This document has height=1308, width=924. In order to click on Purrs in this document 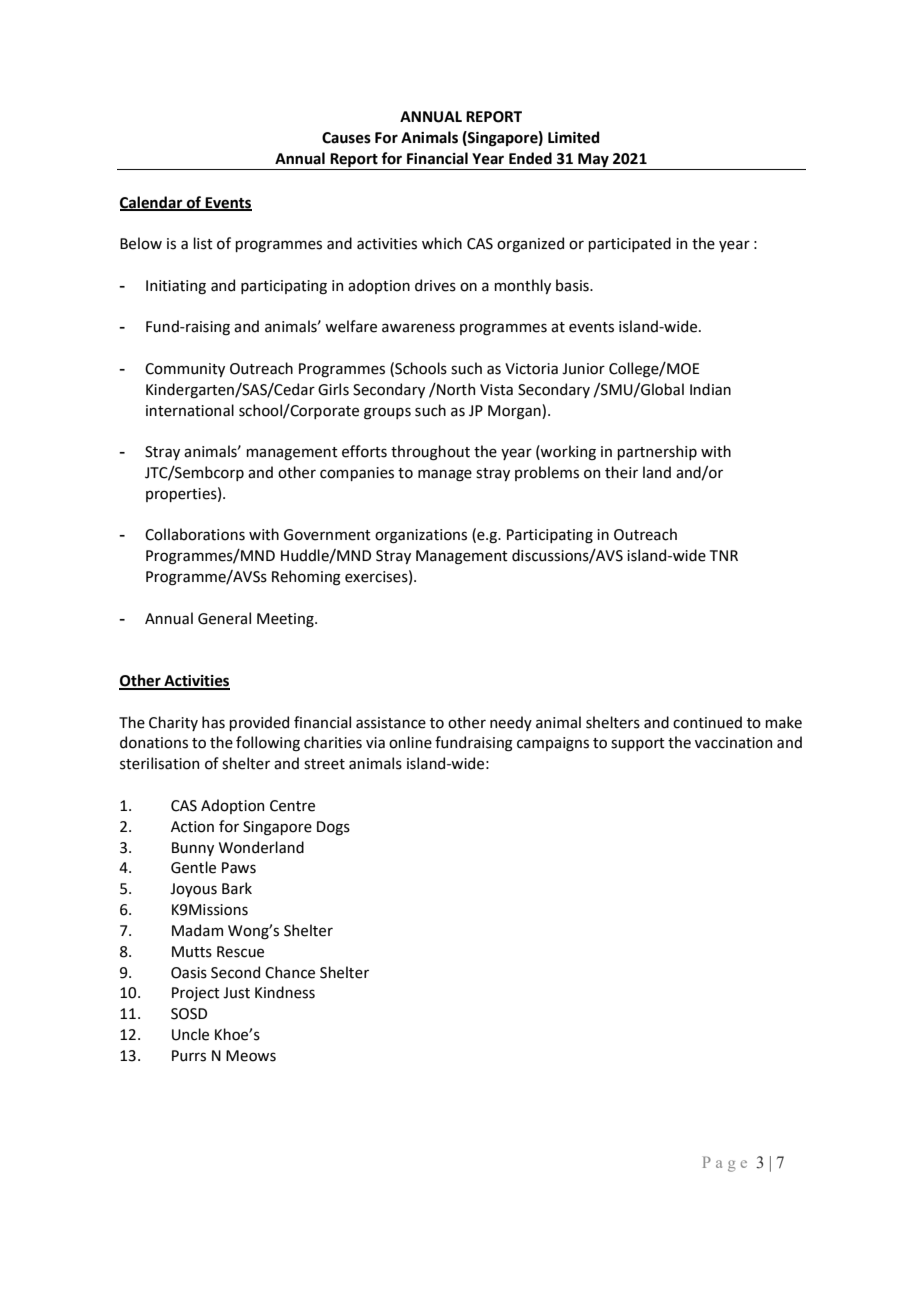, I will do `click(189, 1056)`.
